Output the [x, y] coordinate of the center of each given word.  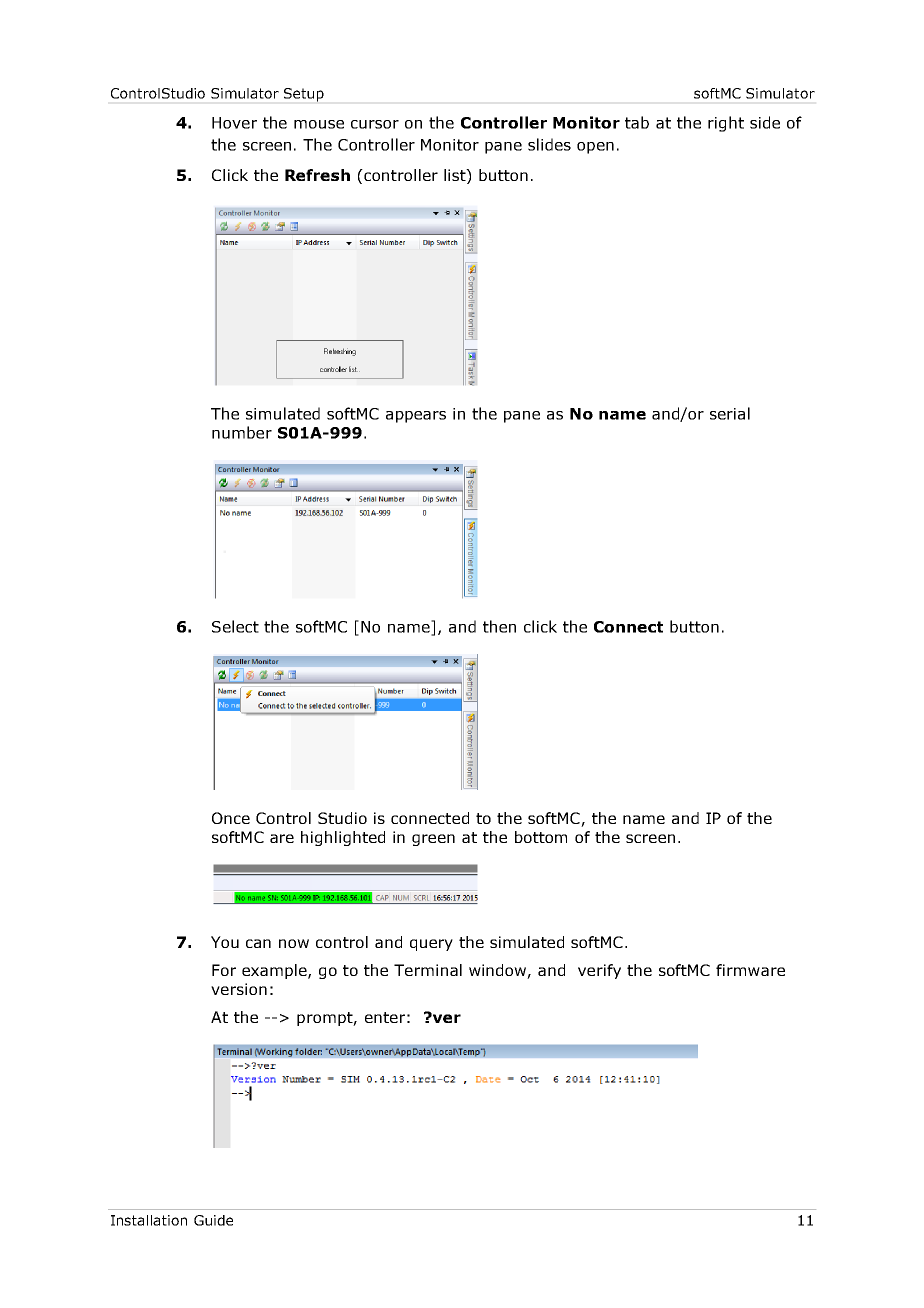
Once [231, 818]
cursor [375, 124]
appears [416, 417]
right [726, 124]
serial [730, 413]
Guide [213, 1220]
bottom [541, 837]
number [242, 432]
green [433, 840]
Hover [234, 123]
